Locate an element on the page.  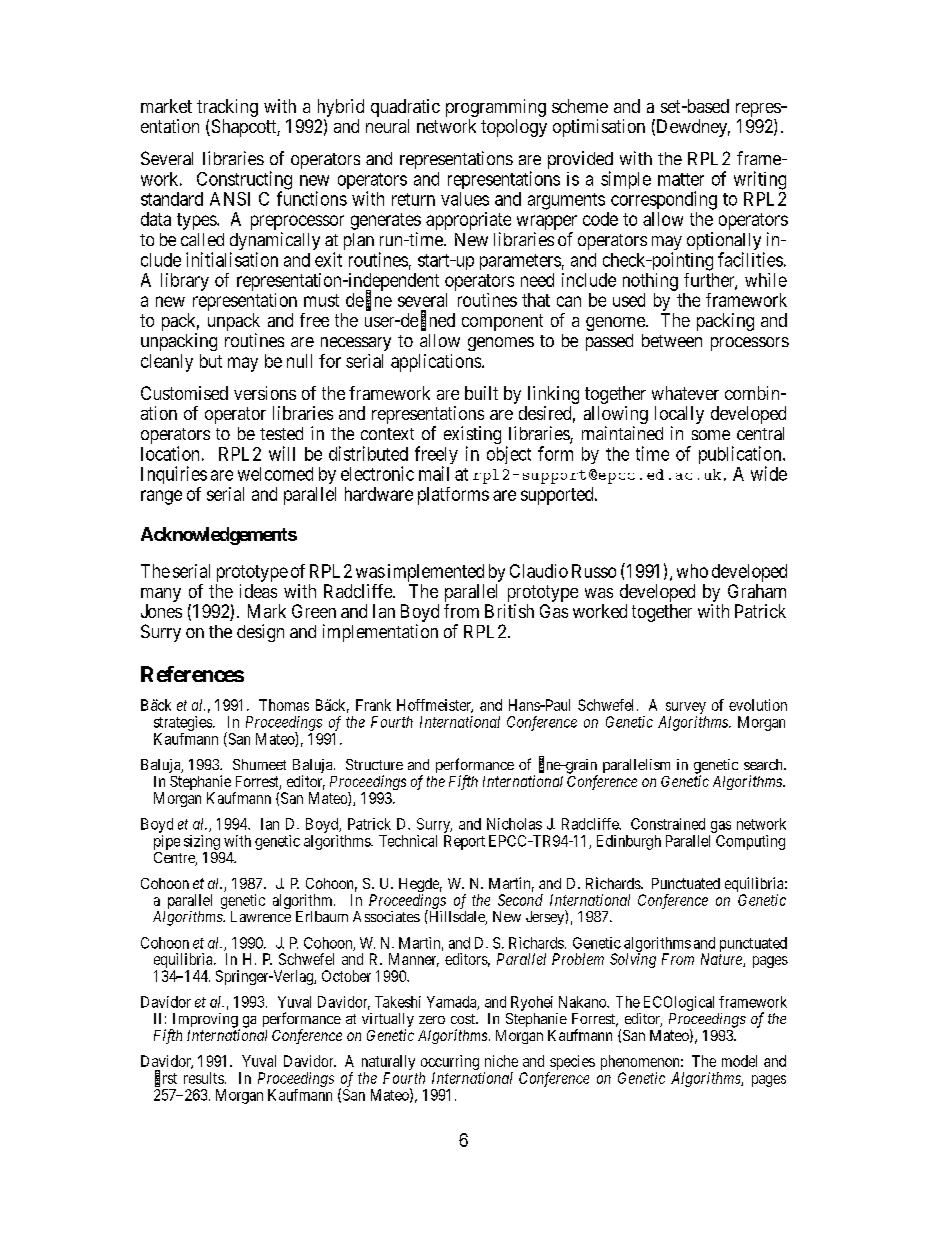
Shumeet is located at coordinates (259, 764).
